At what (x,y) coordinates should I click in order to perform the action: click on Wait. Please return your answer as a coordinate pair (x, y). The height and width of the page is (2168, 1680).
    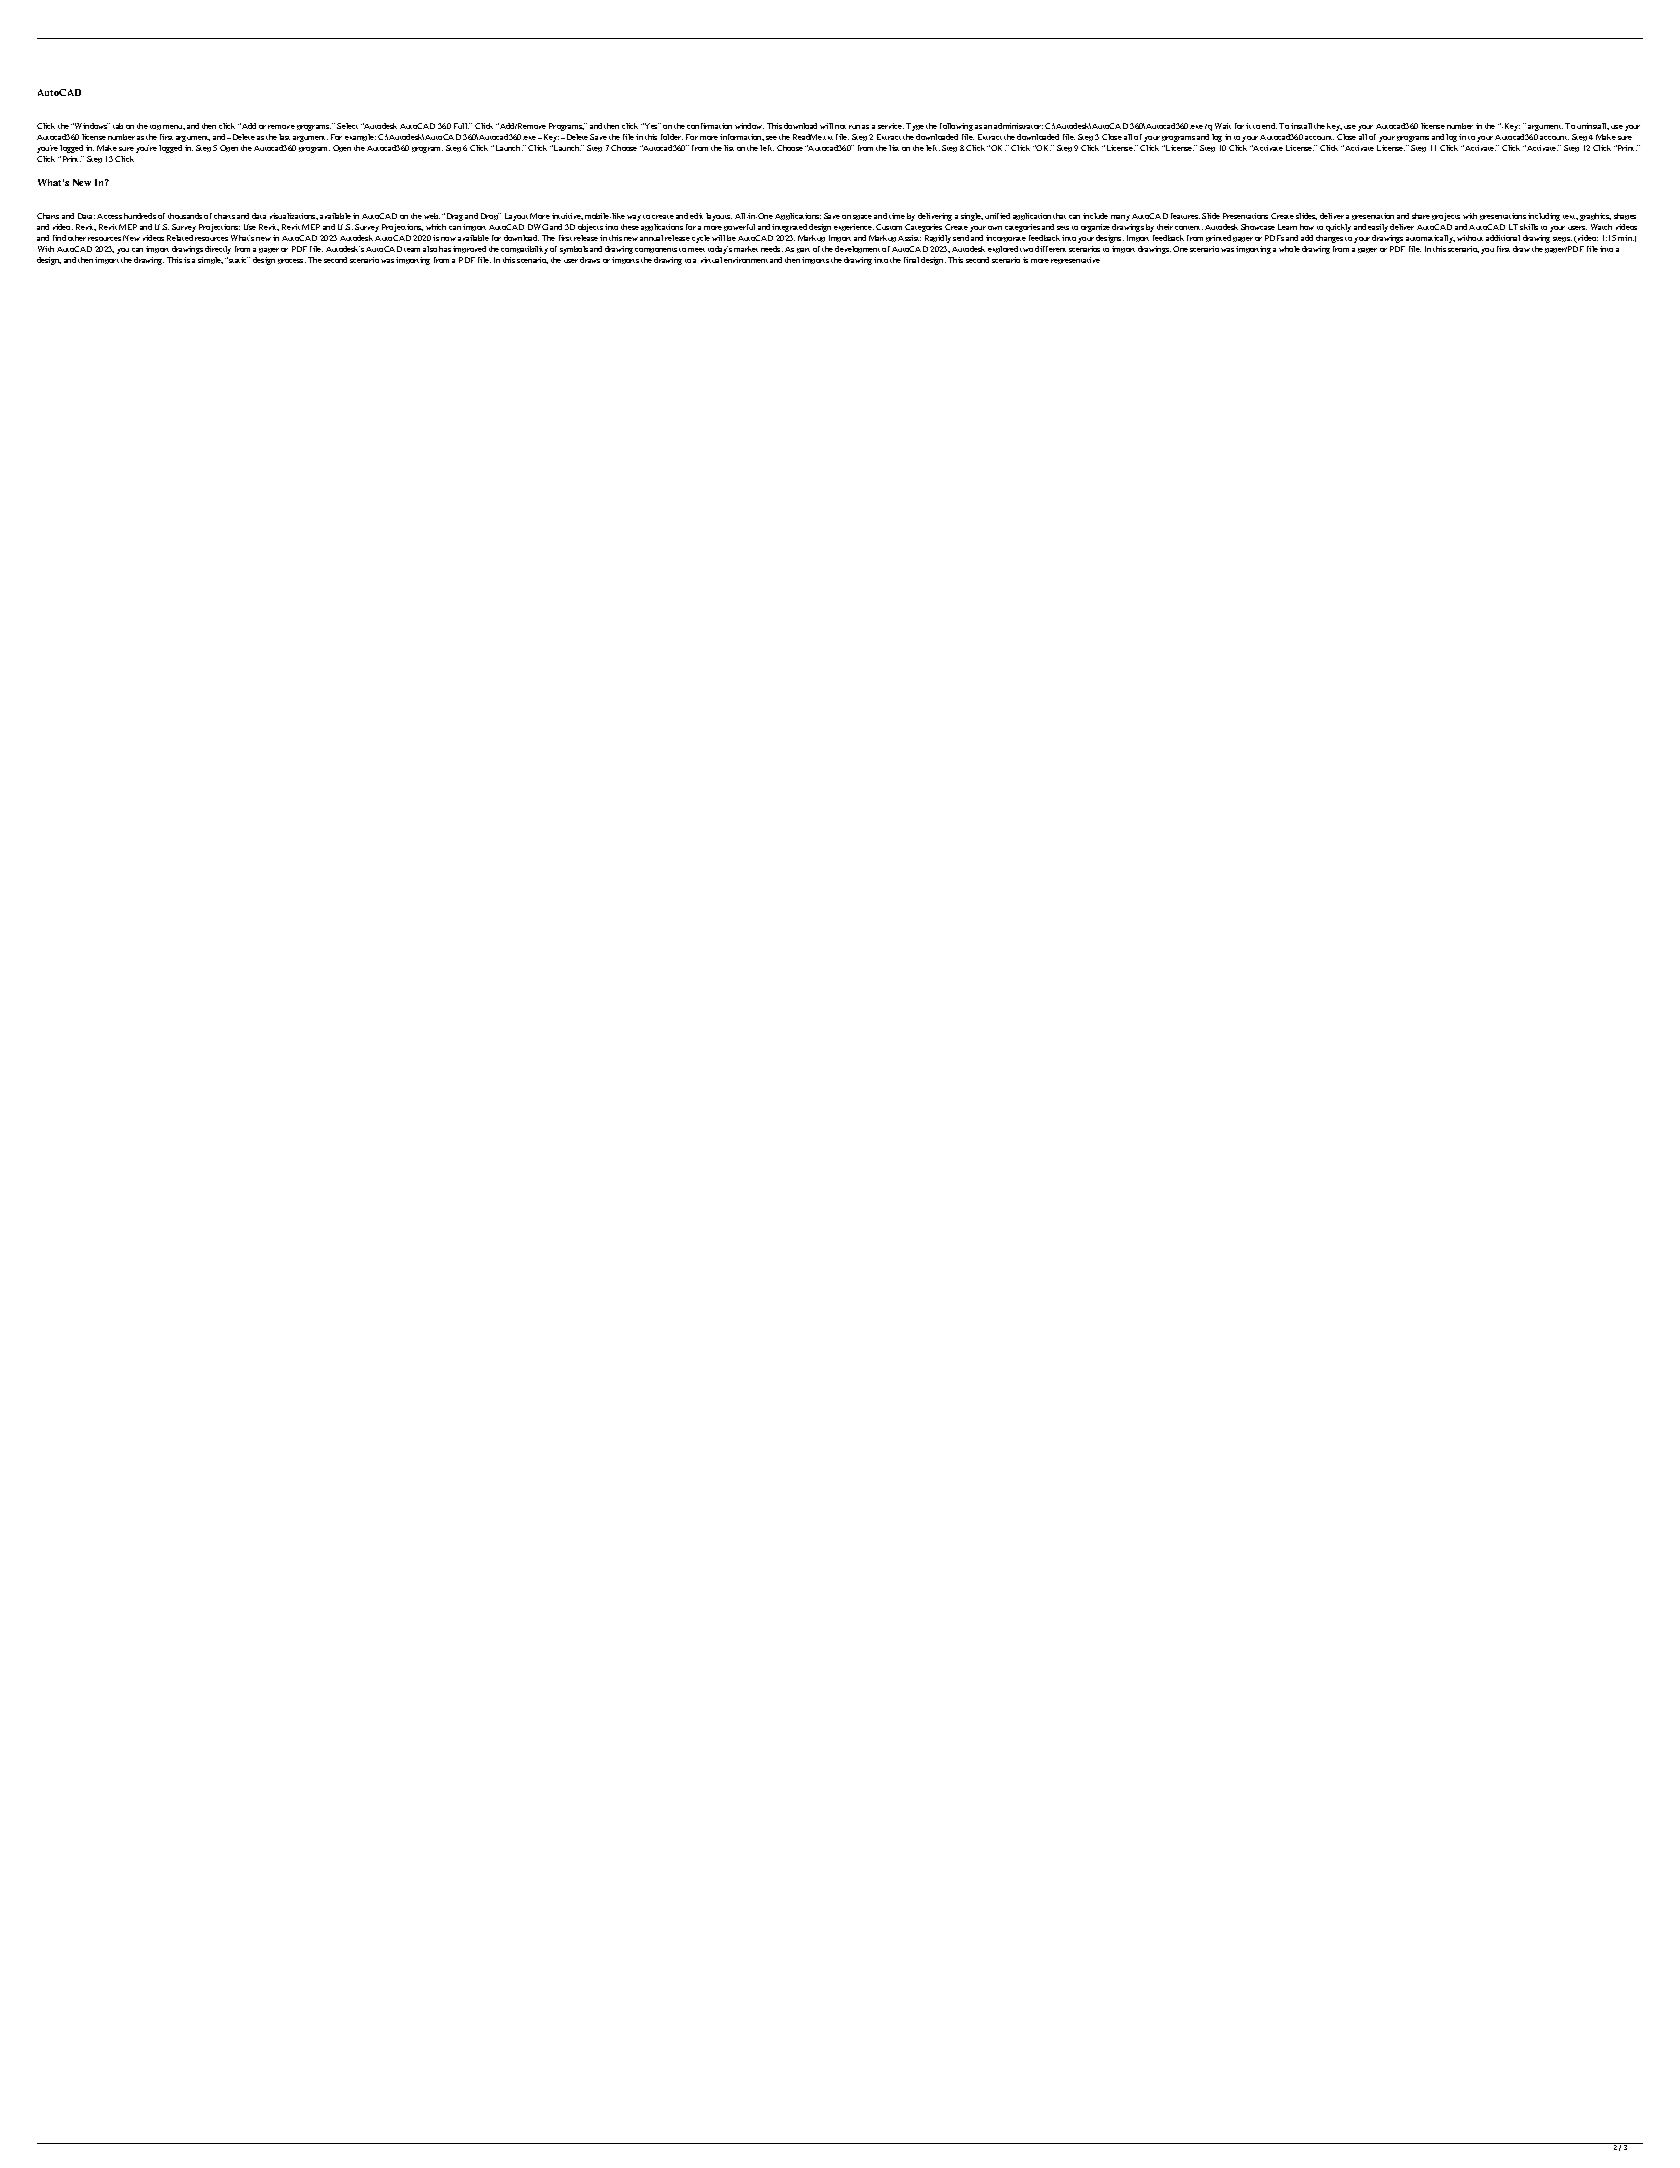
    Looking at the image, I should click on (1223, 126).
